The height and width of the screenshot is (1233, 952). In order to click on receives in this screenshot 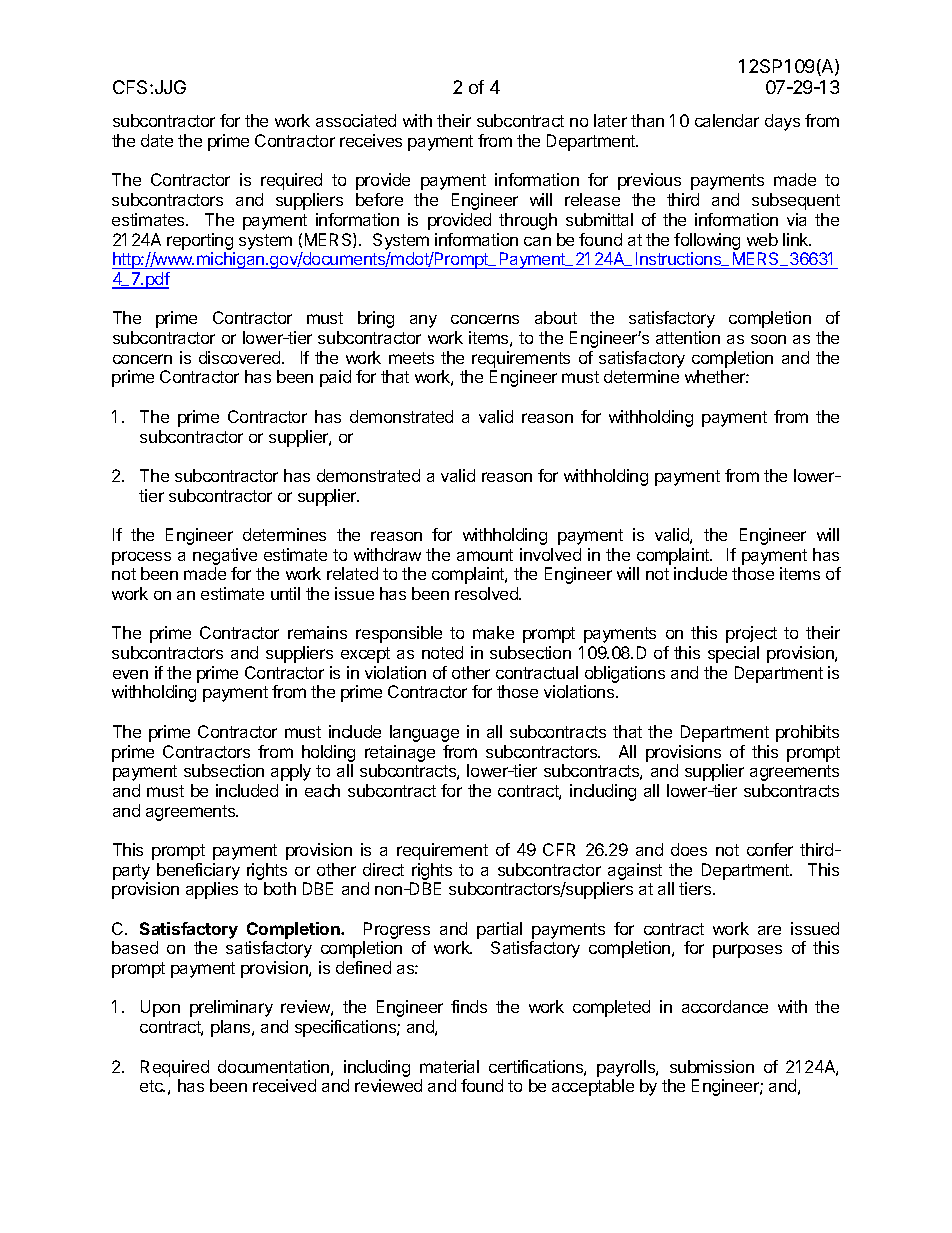, I will do `click(371, 140)`.
